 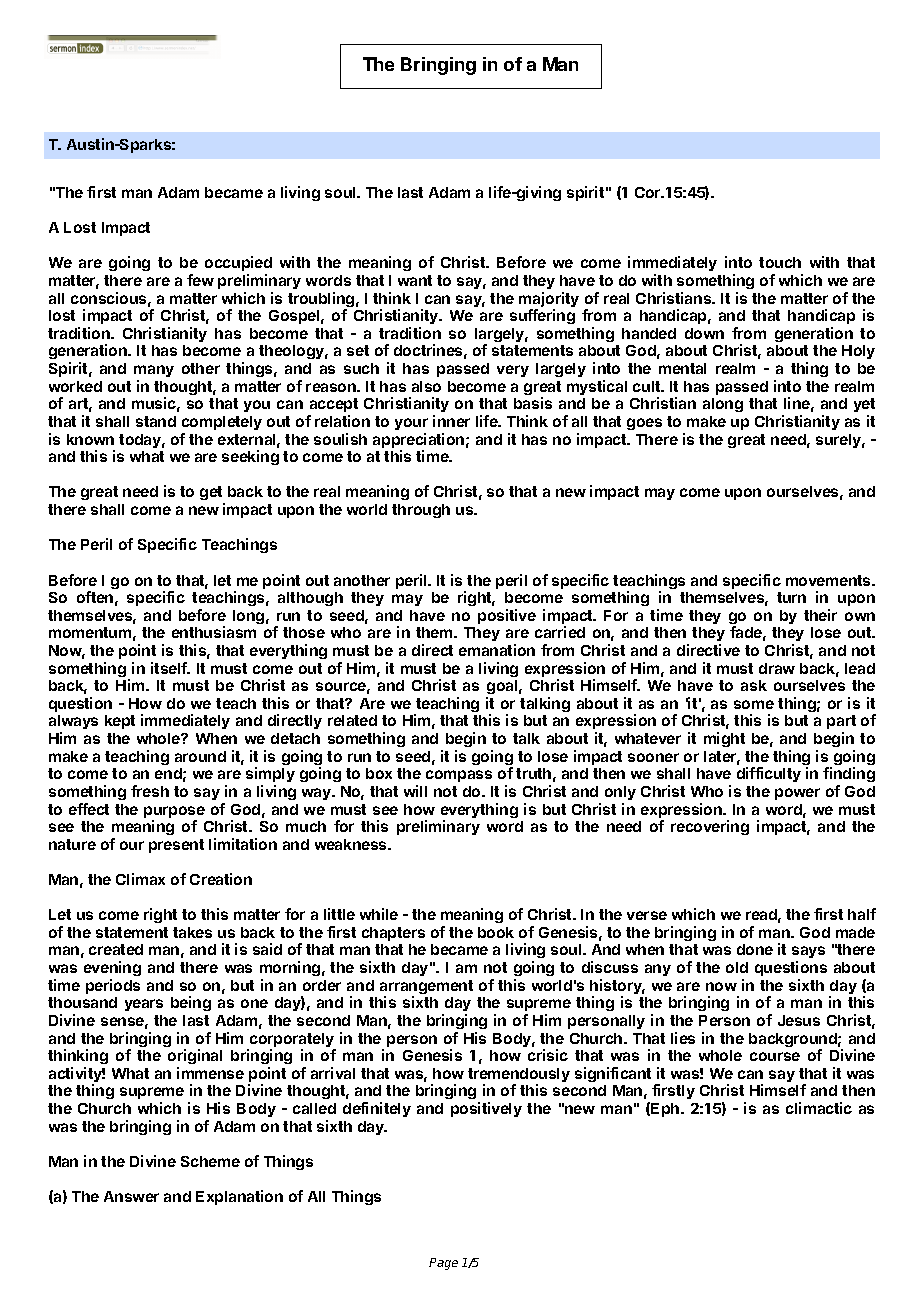 What do you see at coordinates (200, 280) in the screenshot?
I see `few` at bounding box center [200, 280].
